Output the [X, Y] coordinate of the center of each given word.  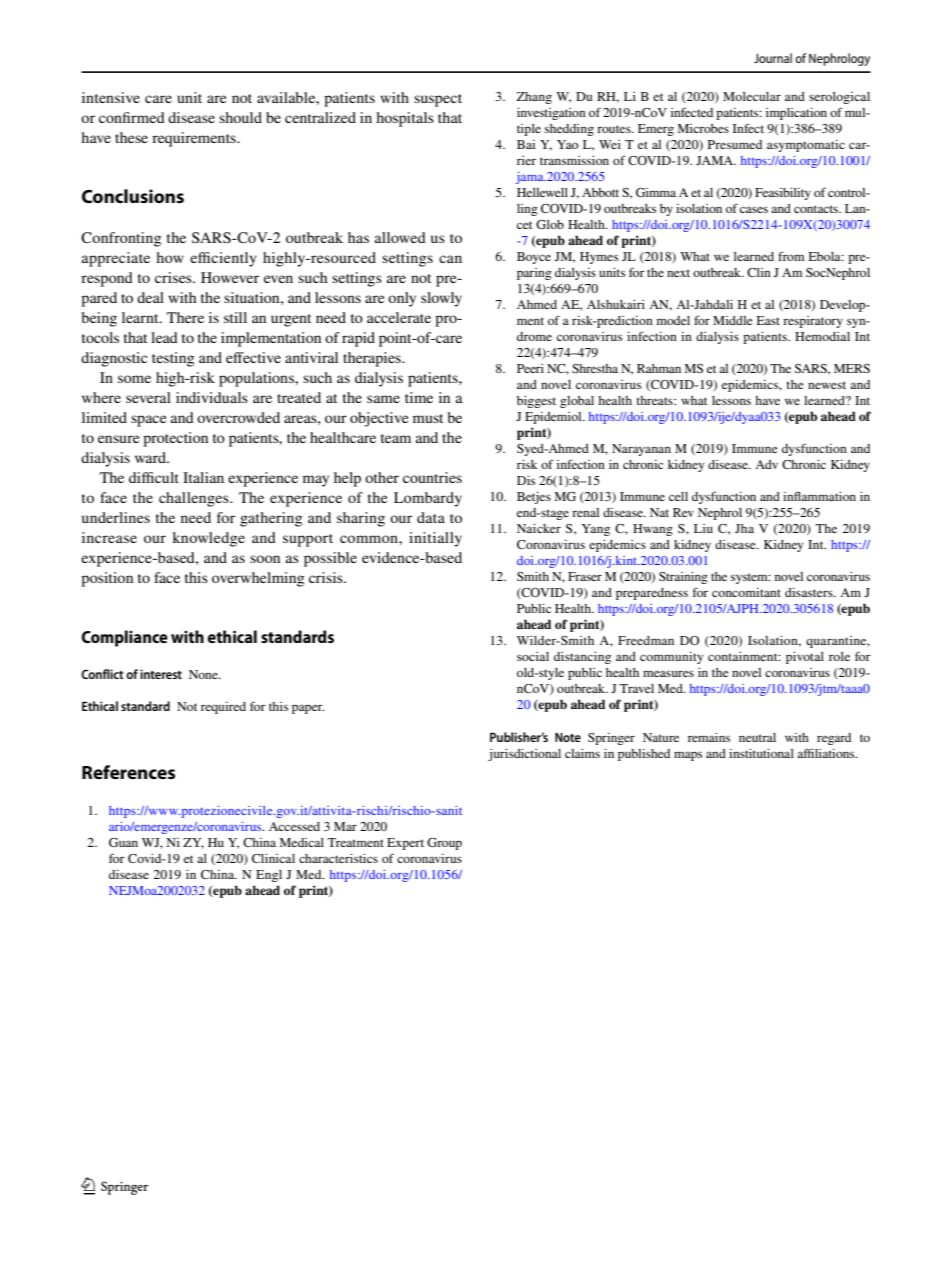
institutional [761, 753]
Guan [123, 842]
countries [432, 477]
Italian [203, 477]
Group [444, 844]
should [240, 117]
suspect [438, 100]
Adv [766, 464]
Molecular [752, 96]
